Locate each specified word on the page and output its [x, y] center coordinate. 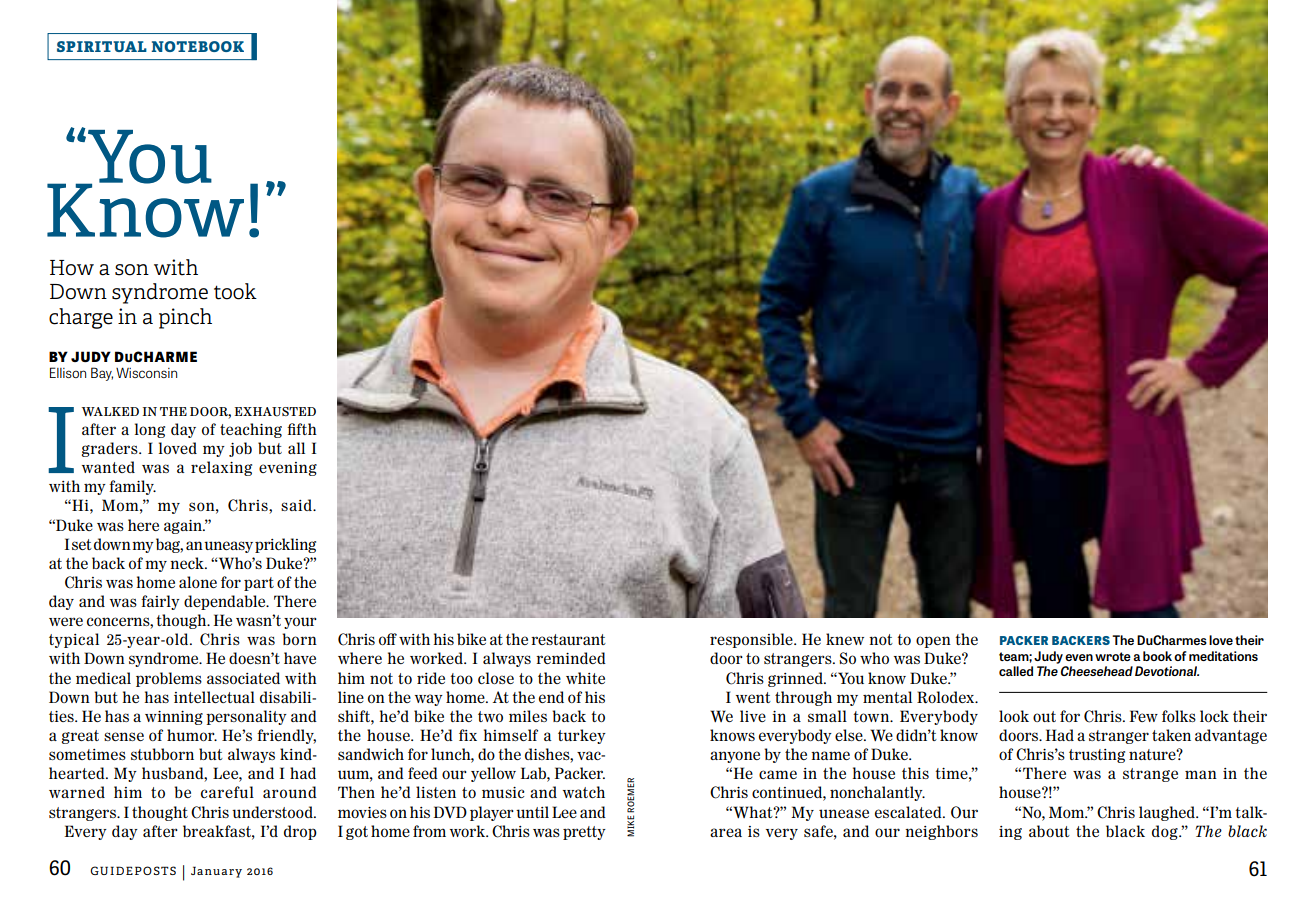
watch [584, 792]
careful [227, 792]
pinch [185, 318]
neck [188, 563]
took [235, 291]
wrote [1113, 656]
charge [81, 318]
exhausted [275, 412]
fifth [302, 429]
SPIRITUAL [102, 46]
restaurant [568, 639]
